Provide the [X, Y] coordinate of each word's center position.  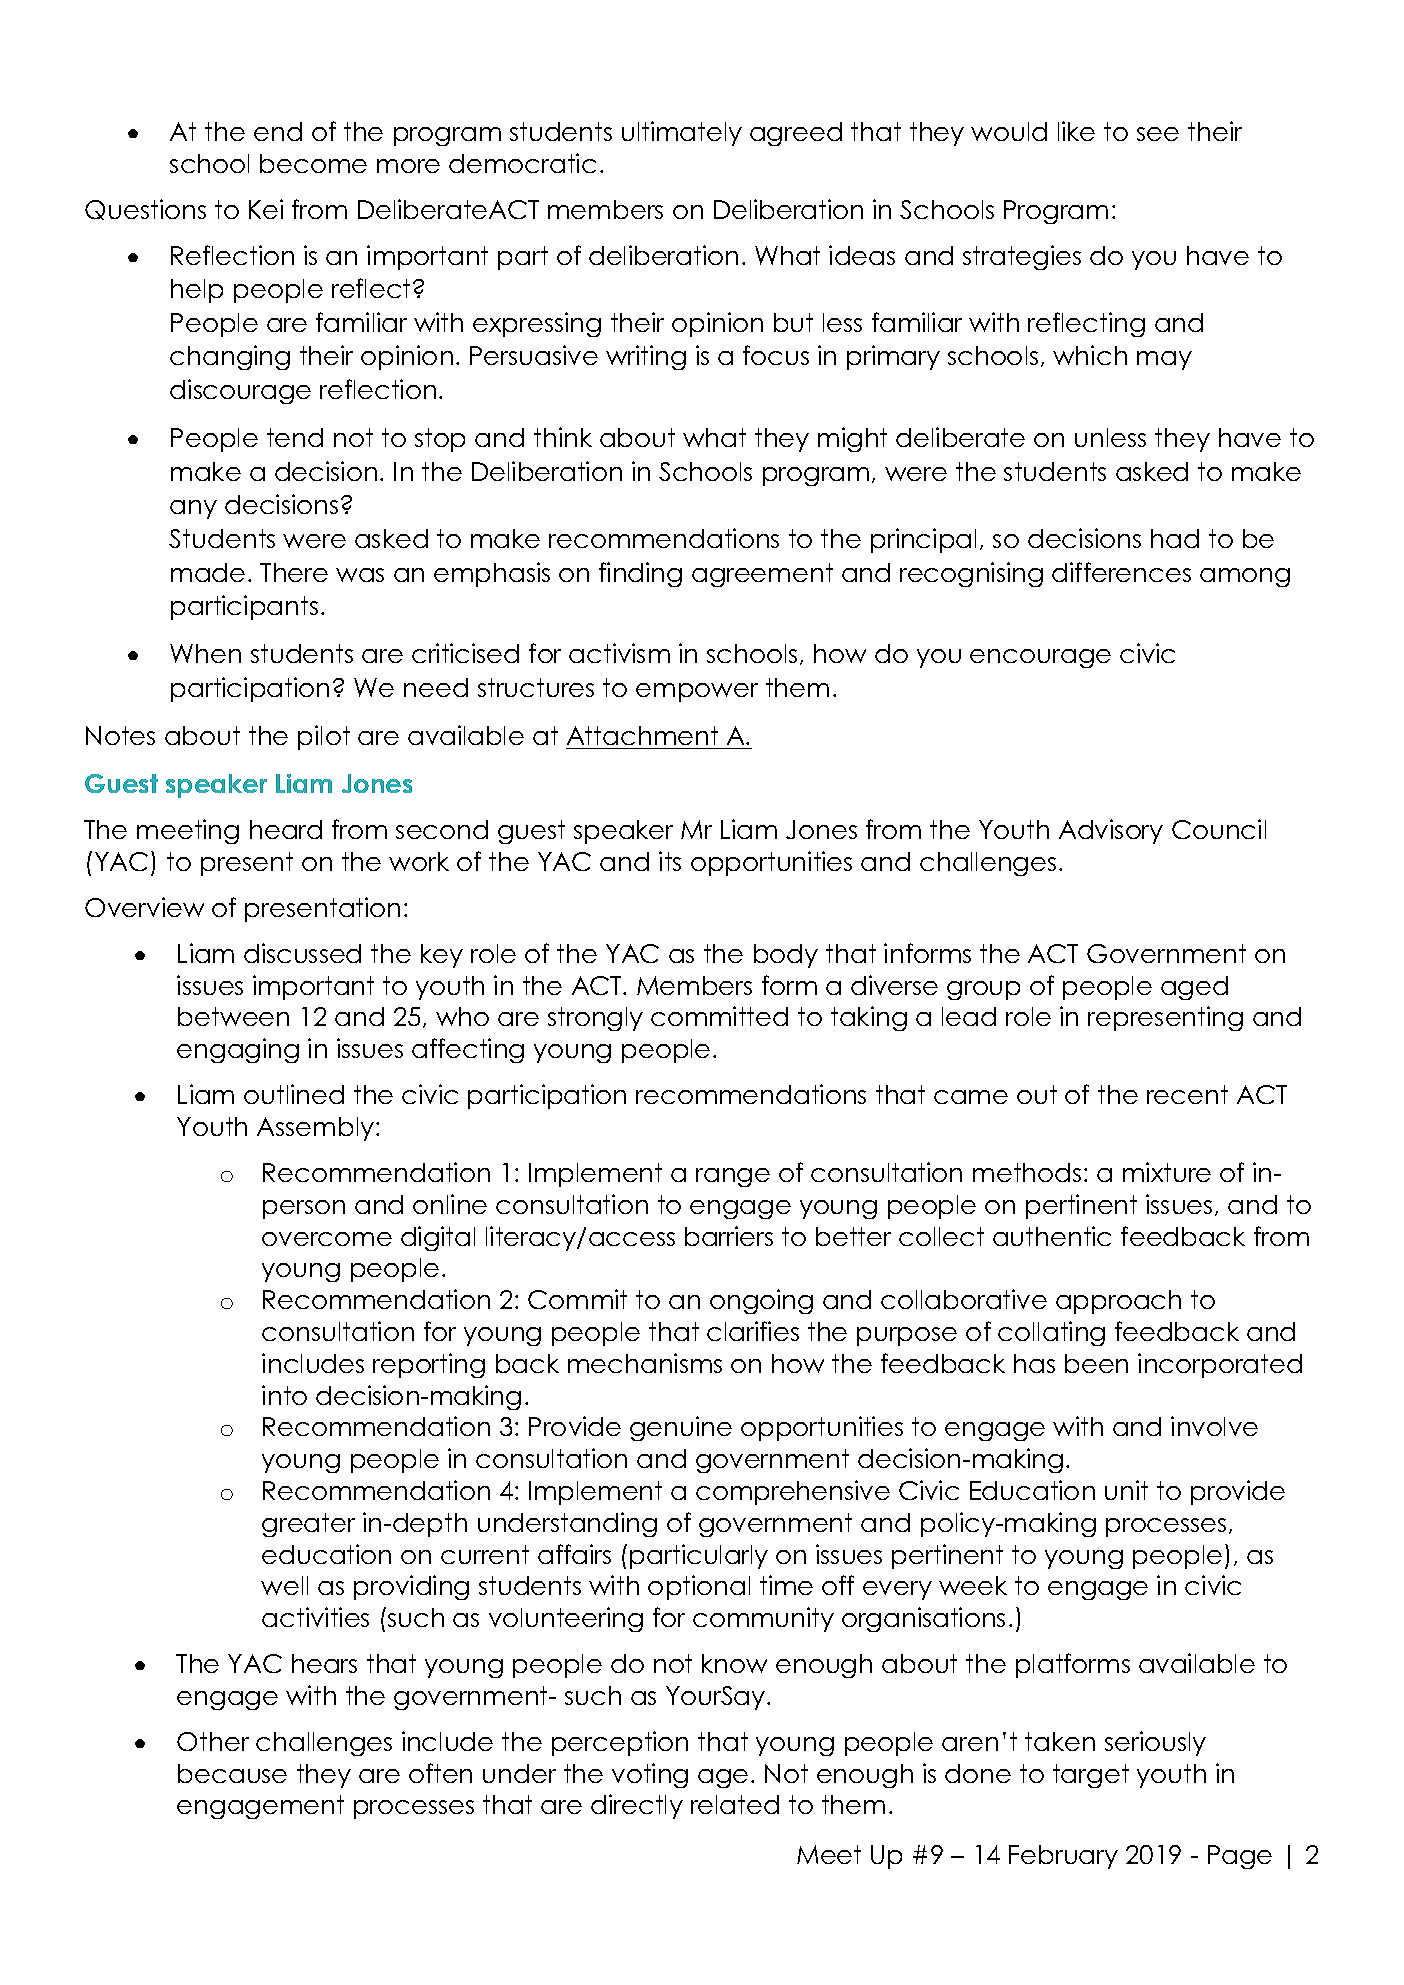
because [232, 1773]
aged [1194, 988]
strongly [595, 1019]
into [284, 1395]
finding [640, 574]
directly [637, 1806]
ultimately [682, 133]
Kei [266, 209]
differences [1121, 572]
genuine [681, 1428]
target [1091, 1776]
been [1096, 1363]
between [233, 1016]
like [1076, 131]
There [294, 572]
